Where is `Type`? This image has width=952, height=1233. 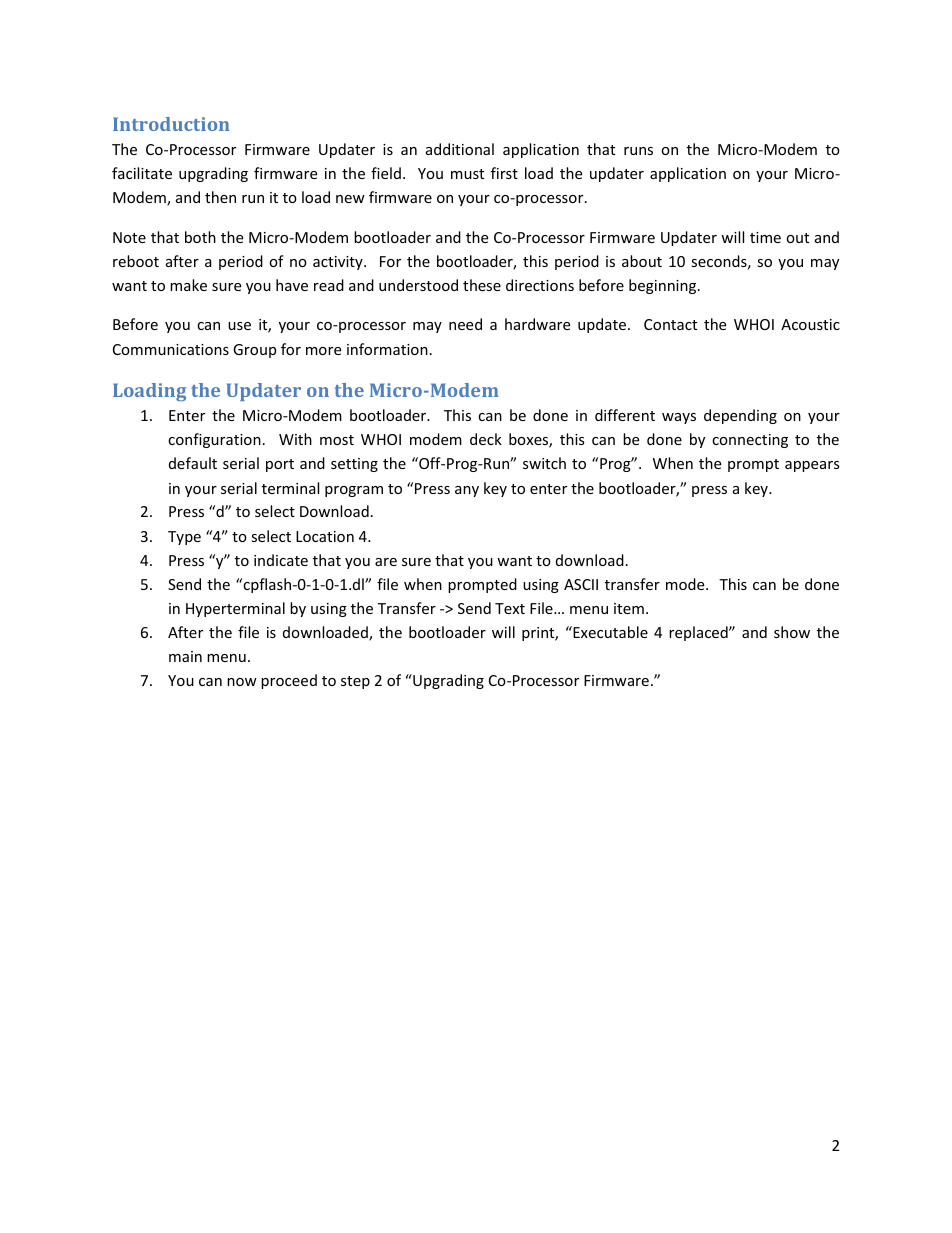
Type is located at coordinates (184, 538).
